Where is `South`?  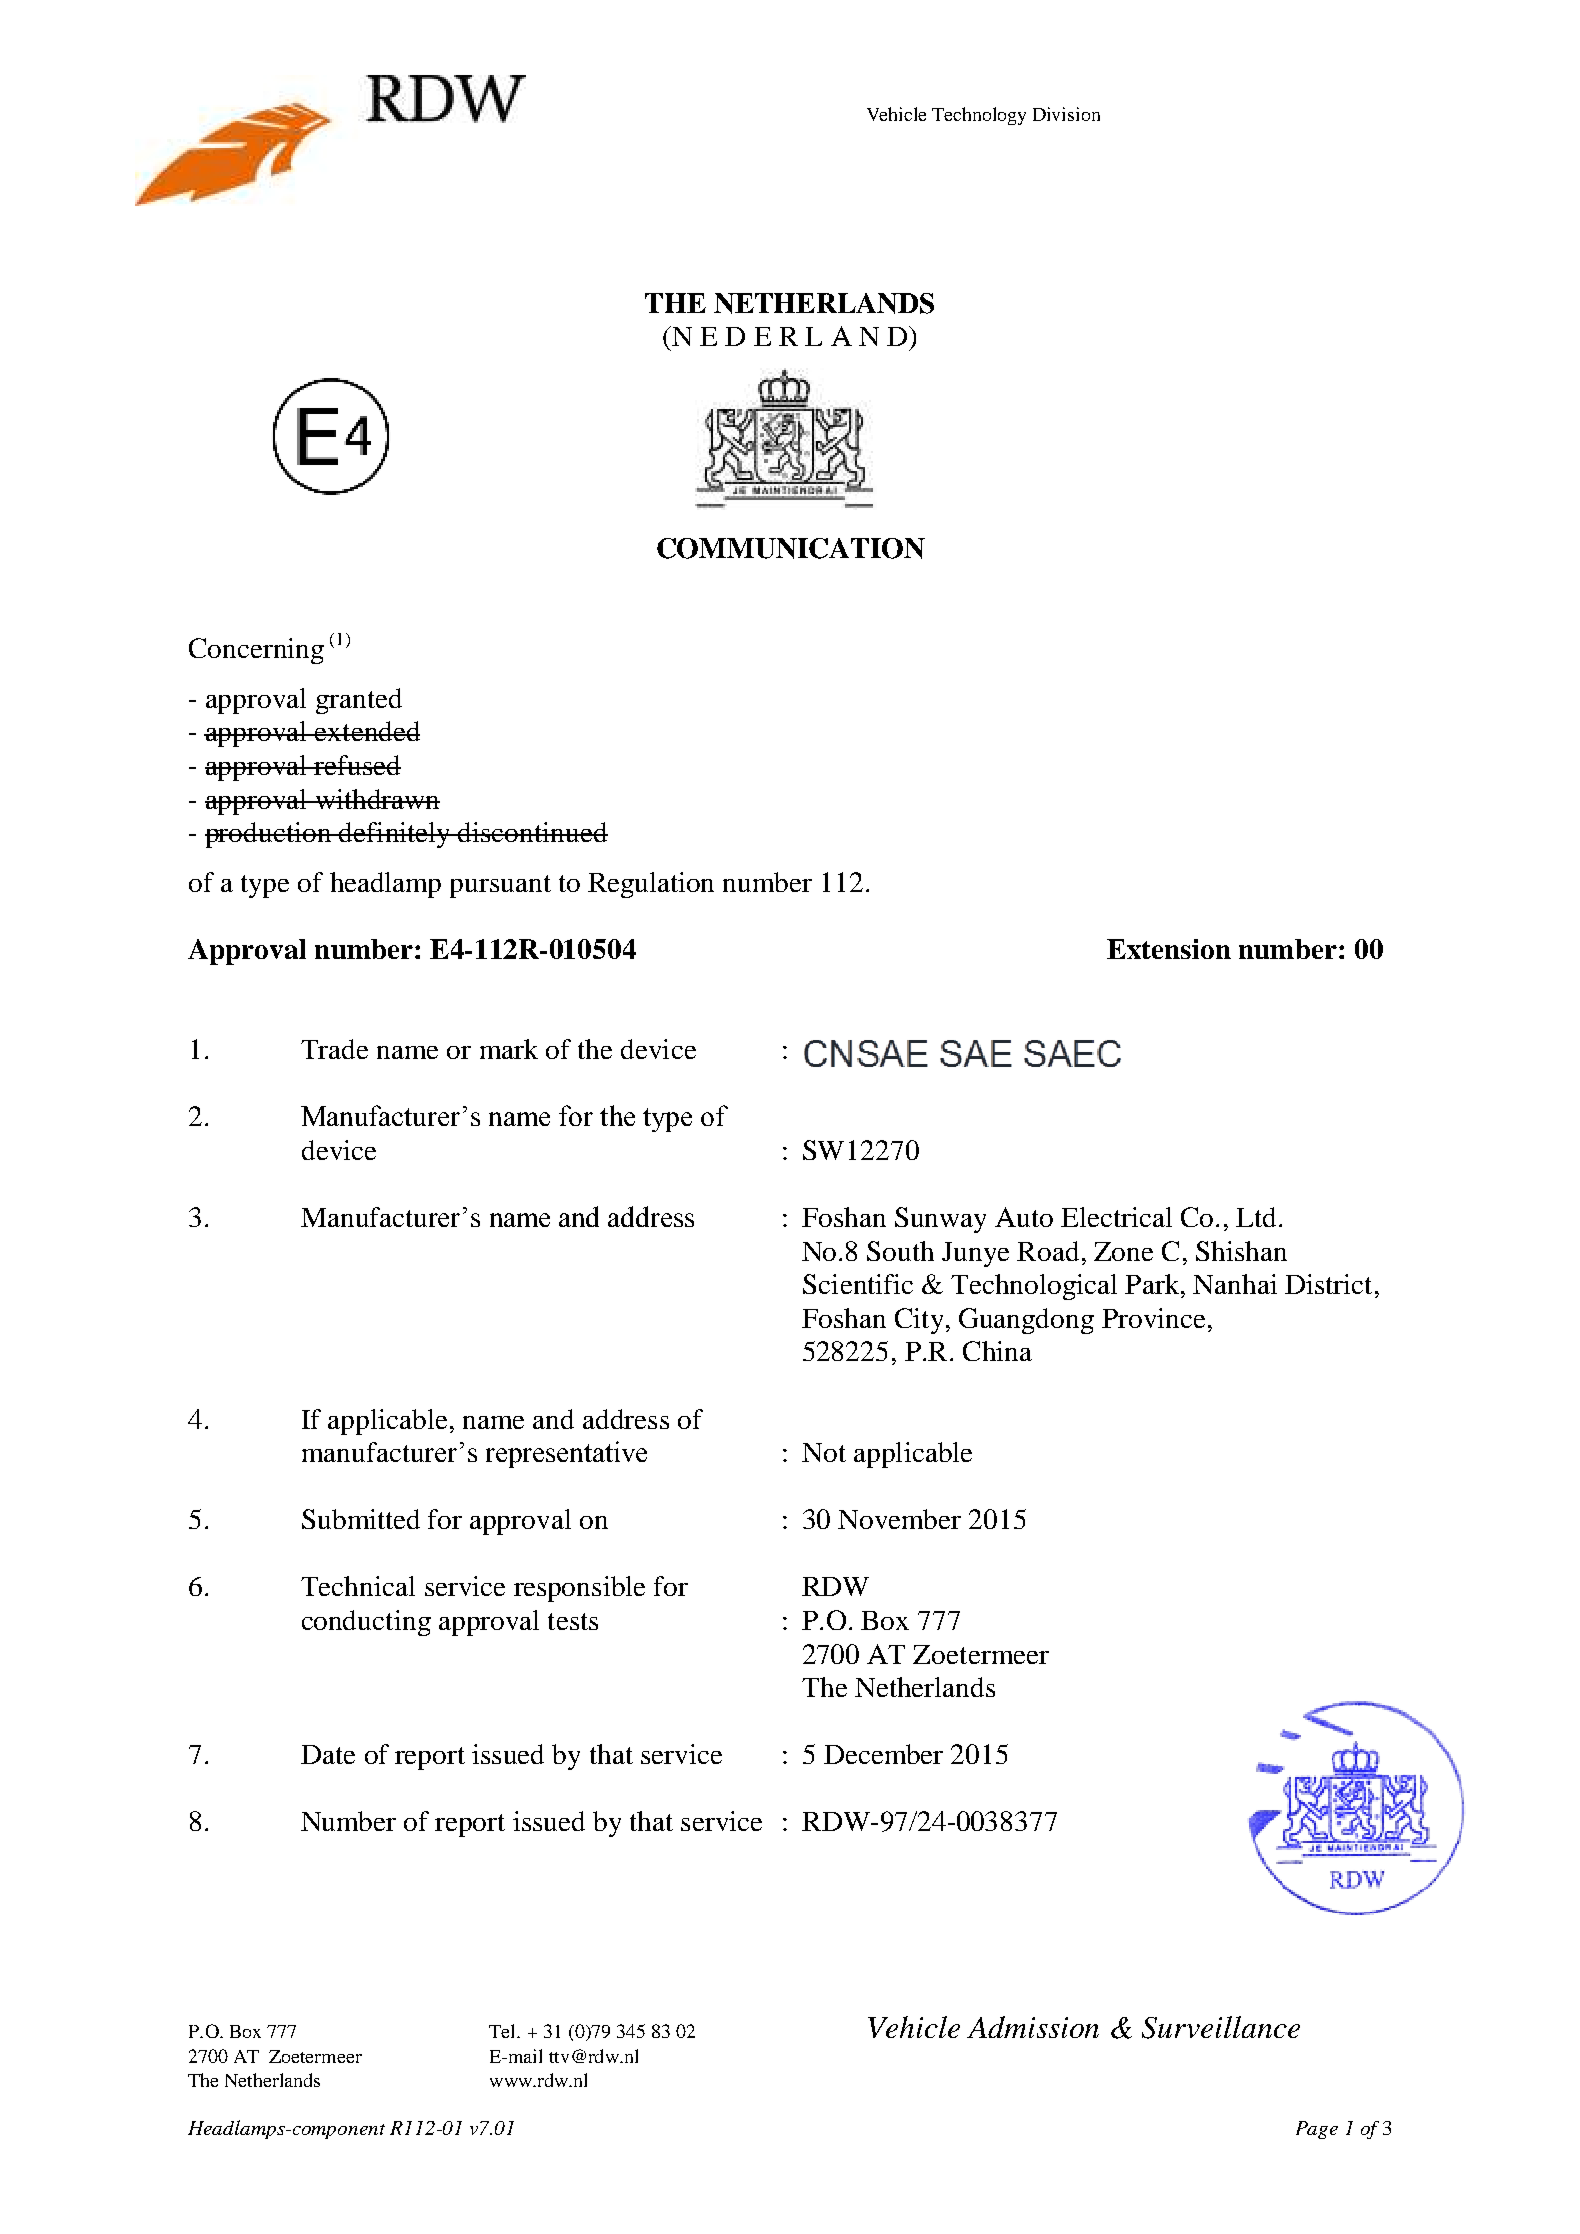 South is located at coordinates (900, 1251).
